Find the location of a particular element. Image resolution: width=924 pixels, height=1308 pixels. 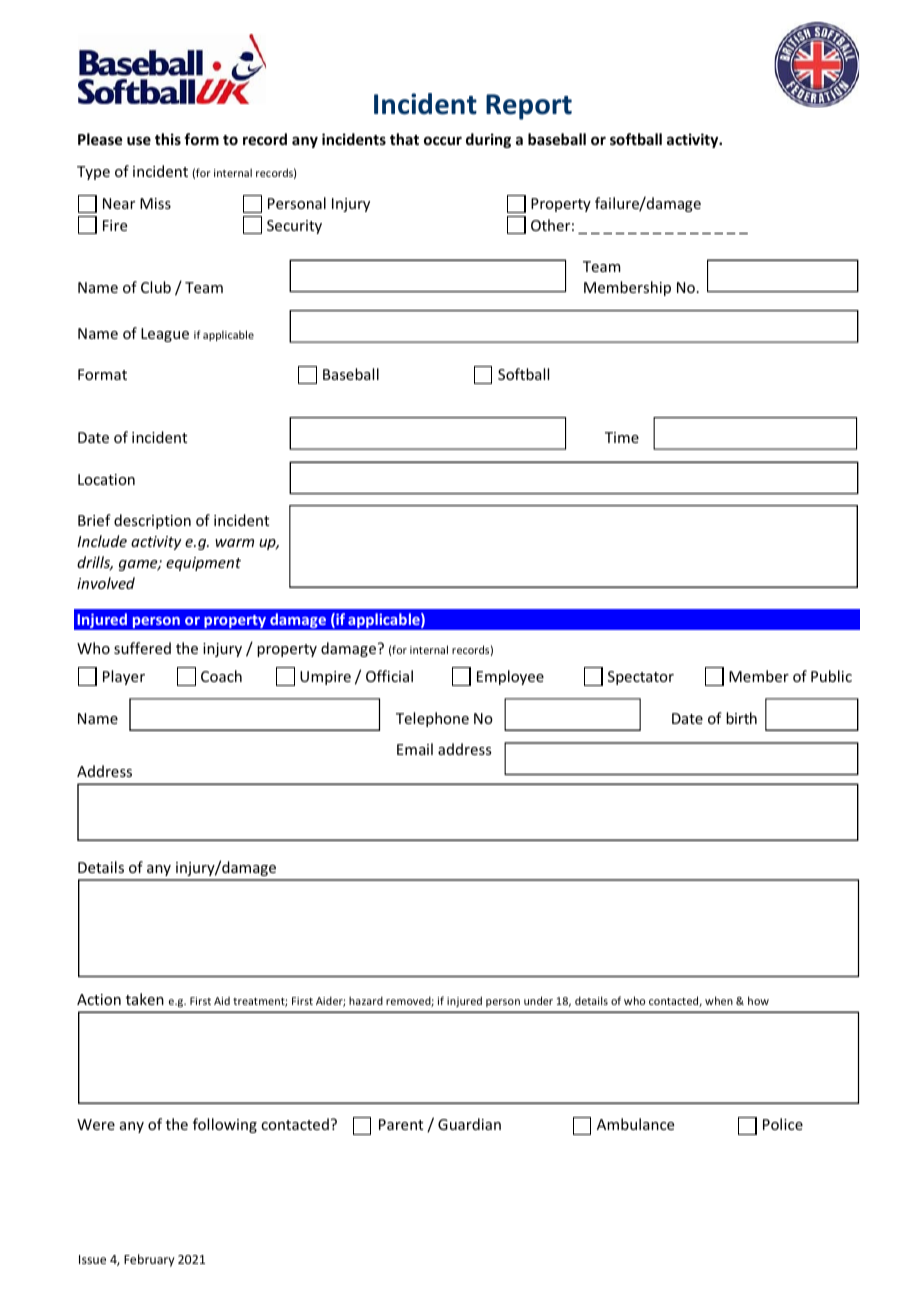

February is located at coordinates (149, 1260).
